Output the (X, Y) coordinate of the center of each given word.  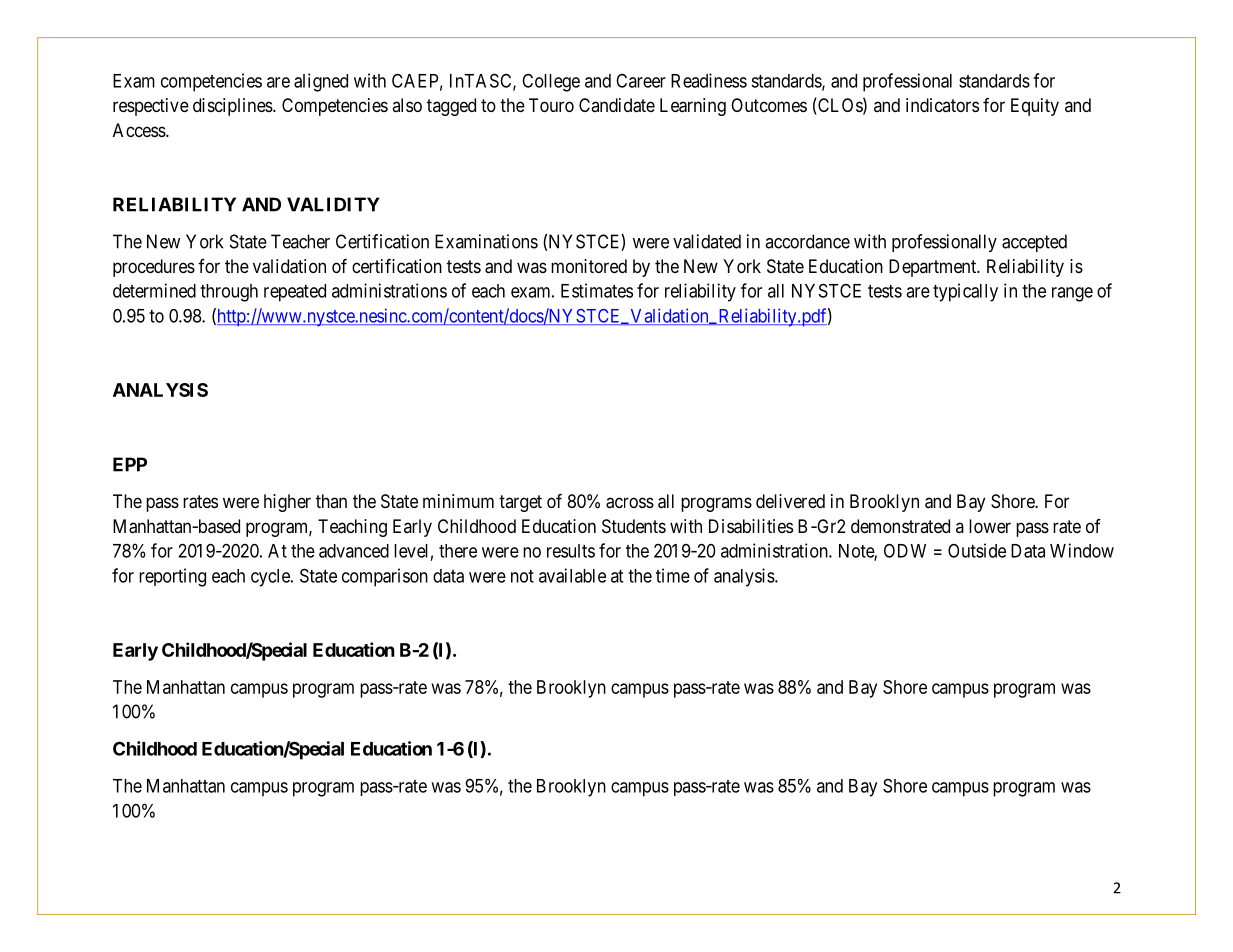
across (630, 503)
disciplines (233, 107)
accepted (1034, 243)
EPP (130, 464)
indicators (942, 105)
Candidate (617, 105)
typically (965, 292)
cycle (271, 578)
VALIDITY (333, 204)
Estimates (597, 290)
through (229, 293)
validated (707, 241)
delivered (790, 501)
